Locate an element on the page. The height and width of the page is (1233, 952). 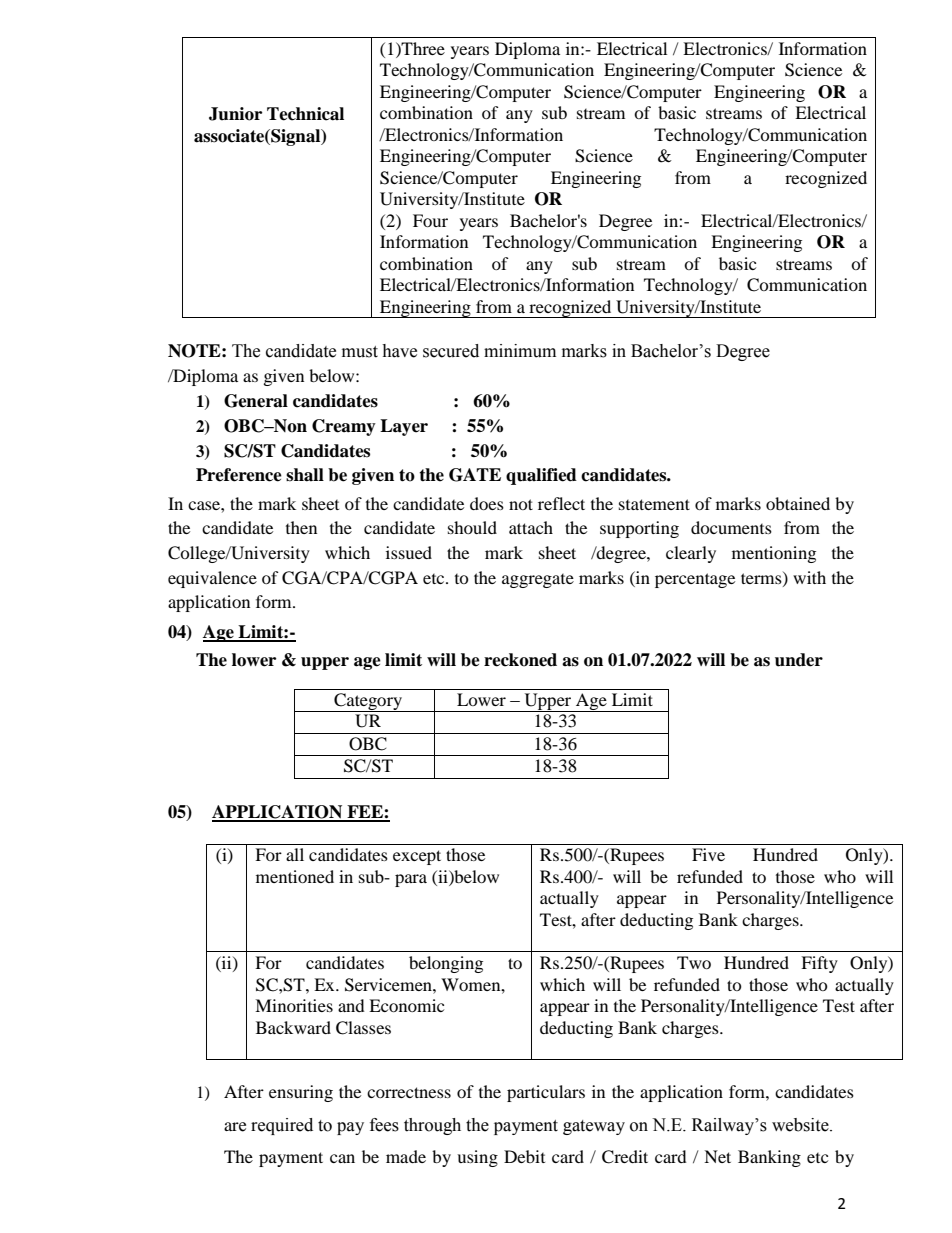
secured is located at coordinates (451, 351).
